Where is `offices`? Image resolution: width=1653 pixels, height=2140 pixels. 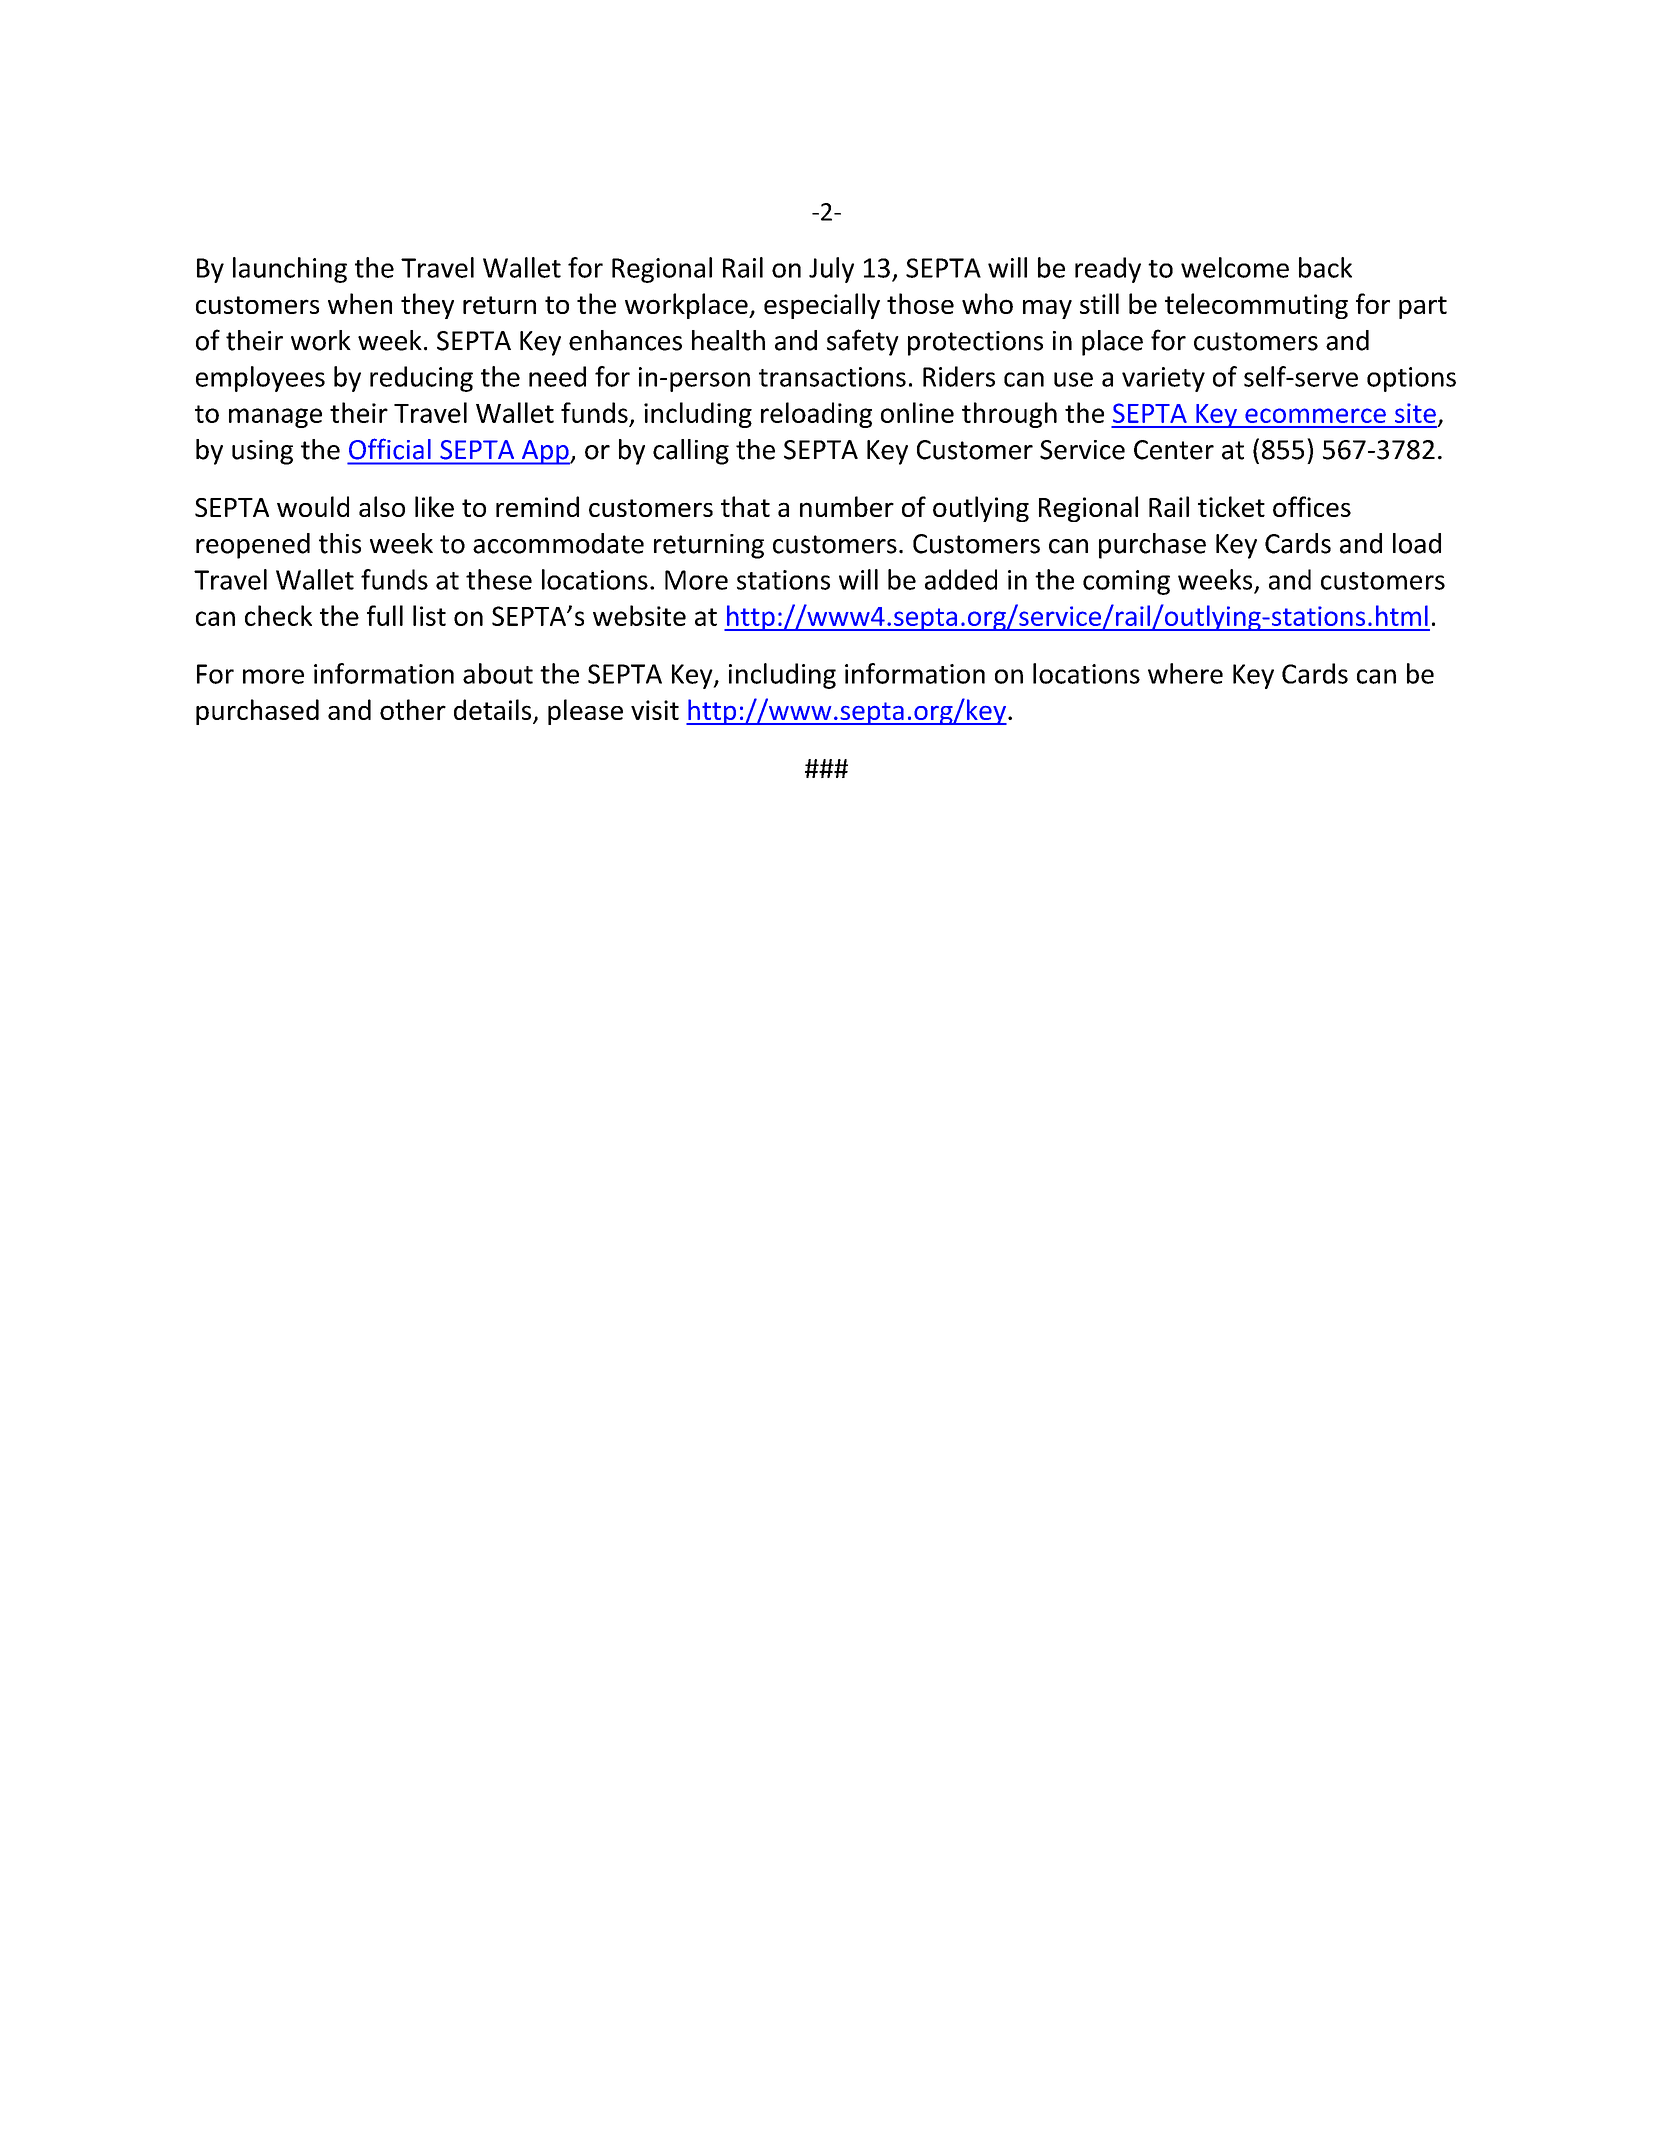 offices is located at coordinates (1312, 506).
